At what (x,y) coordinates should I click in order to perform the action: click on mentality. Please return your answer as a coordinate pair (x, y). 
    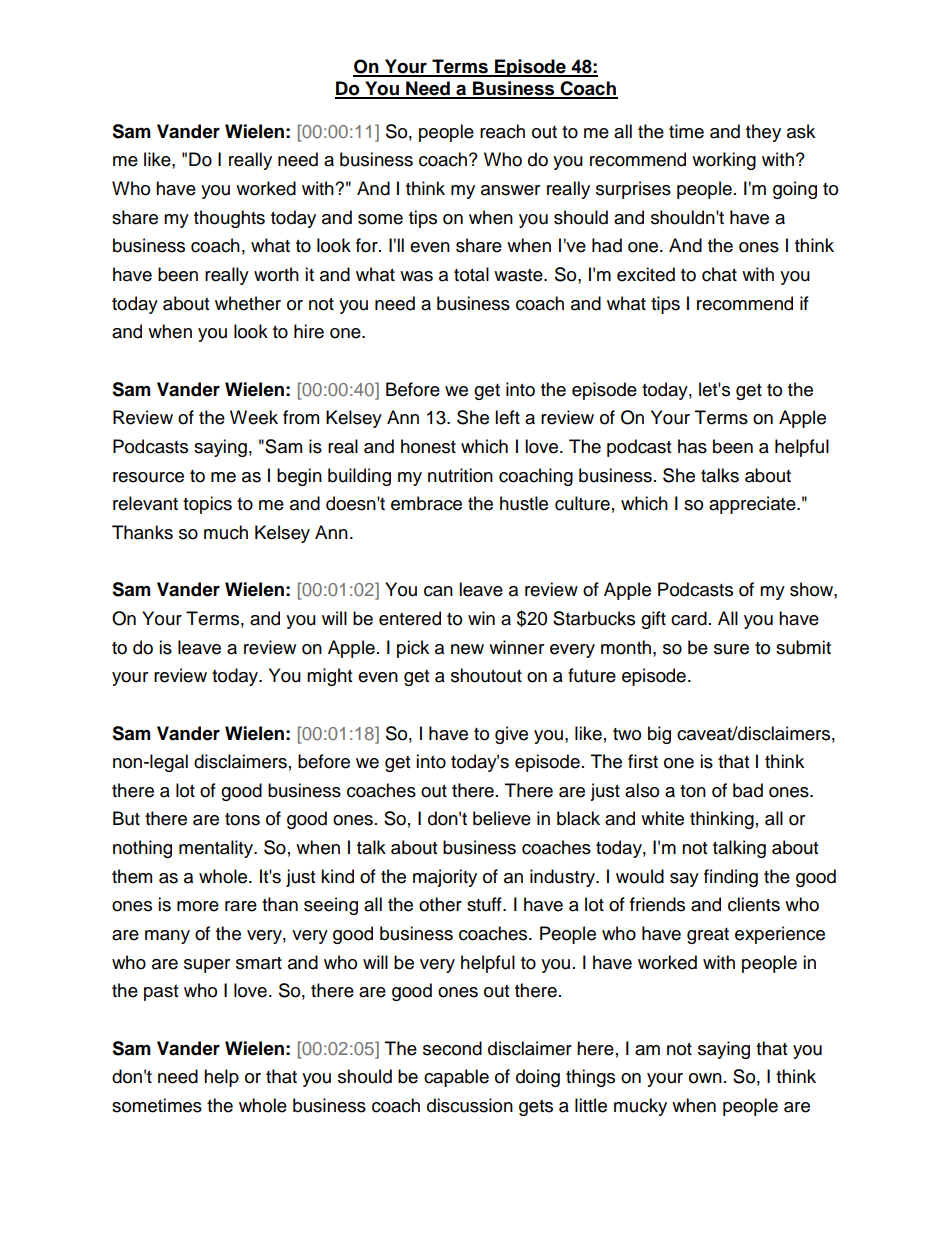
    Looking at the image, I should click on (217, 849).
